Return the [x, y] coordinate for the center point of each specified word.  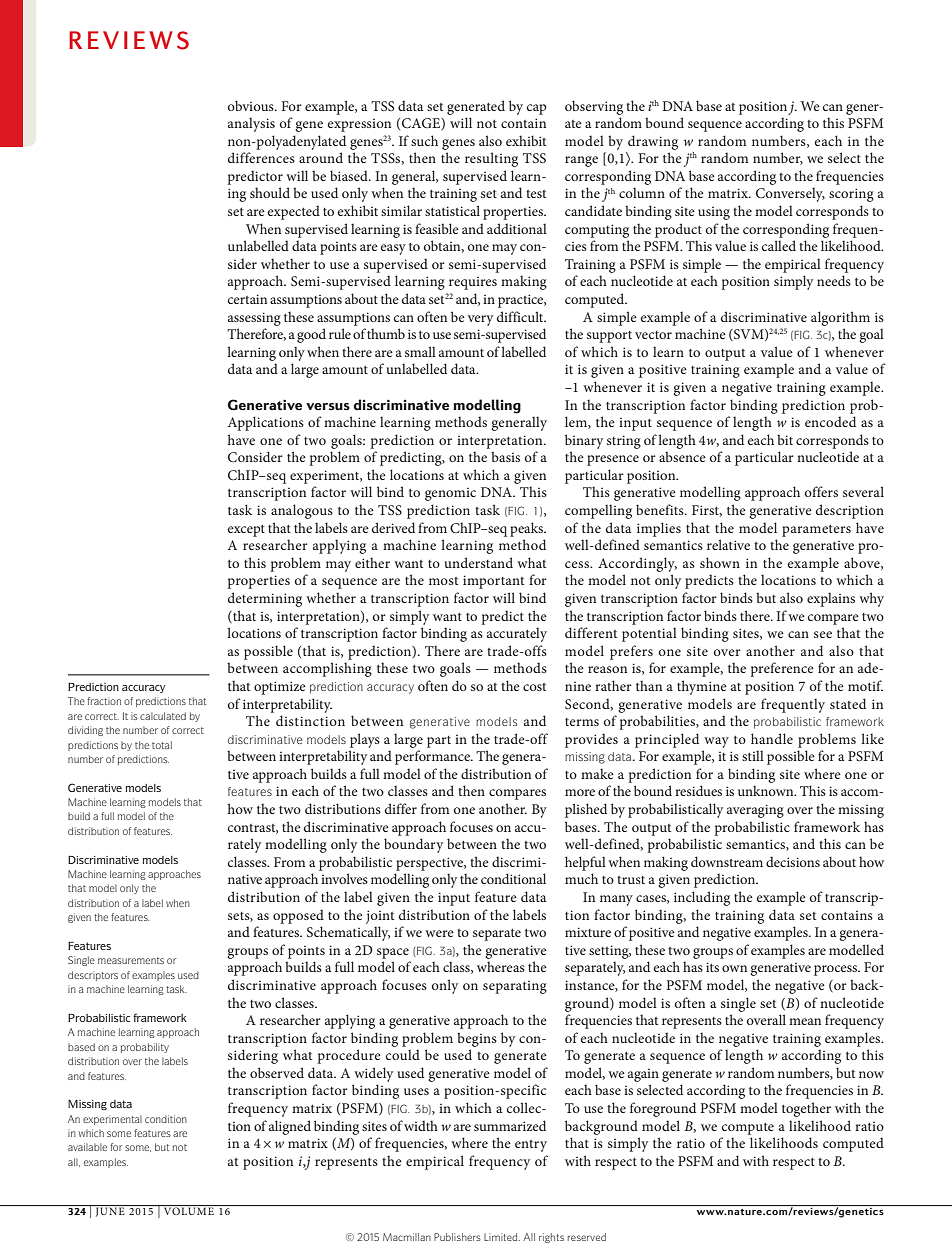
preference [782, 669]
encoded [830, 421]
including [702, 898]
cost [534, 687]
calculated [163, 716]
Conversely [790, 194]
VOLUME [189, 1211]
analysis [251, 124]
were [439, 933]
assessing [254, 319]
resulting [491, 159]
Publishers [457, 1237]
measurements [131, 960]
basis [505, 456]
